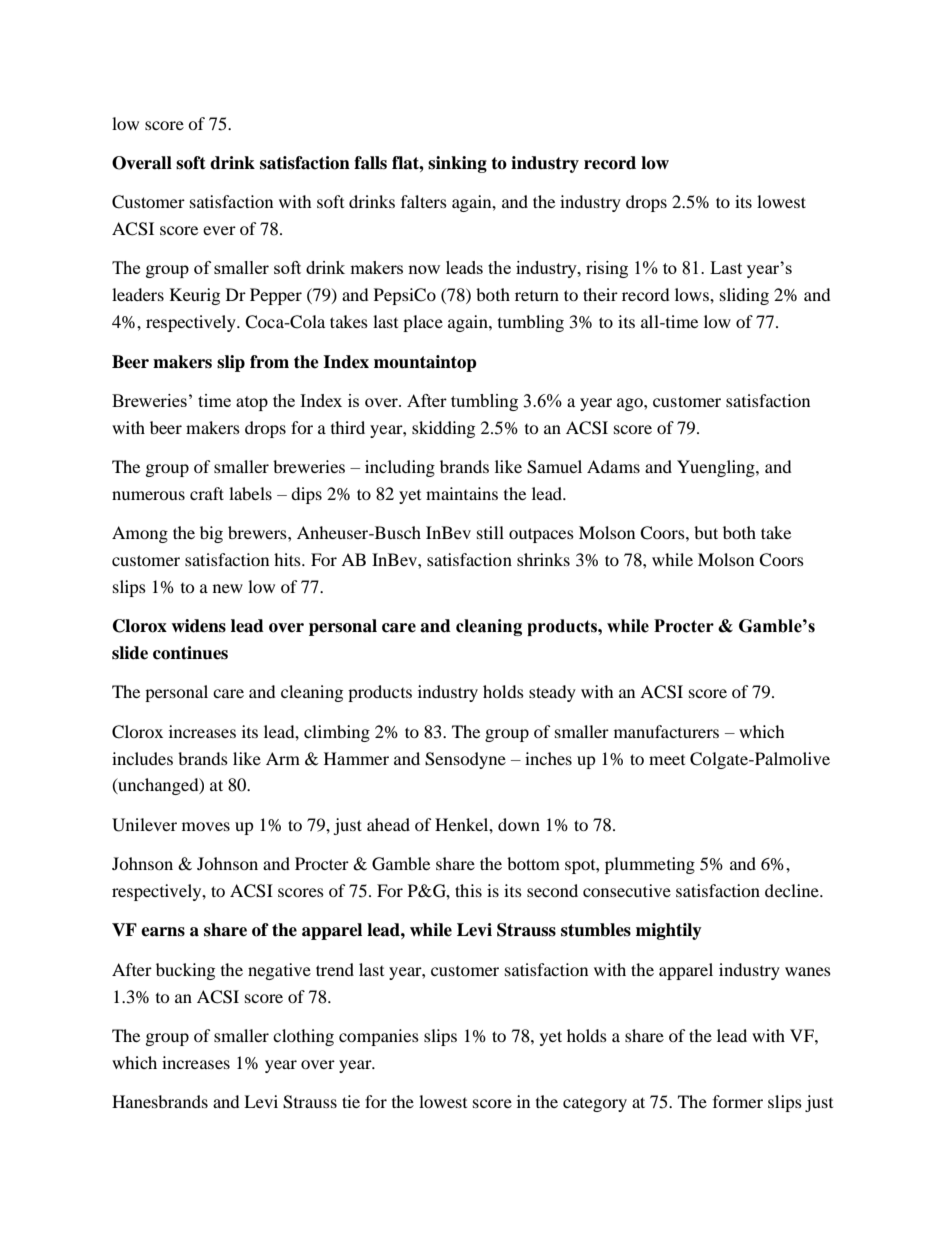 The height and width of the screenshot is (1233, 952). I want to click on falls, so click(370, 163).
